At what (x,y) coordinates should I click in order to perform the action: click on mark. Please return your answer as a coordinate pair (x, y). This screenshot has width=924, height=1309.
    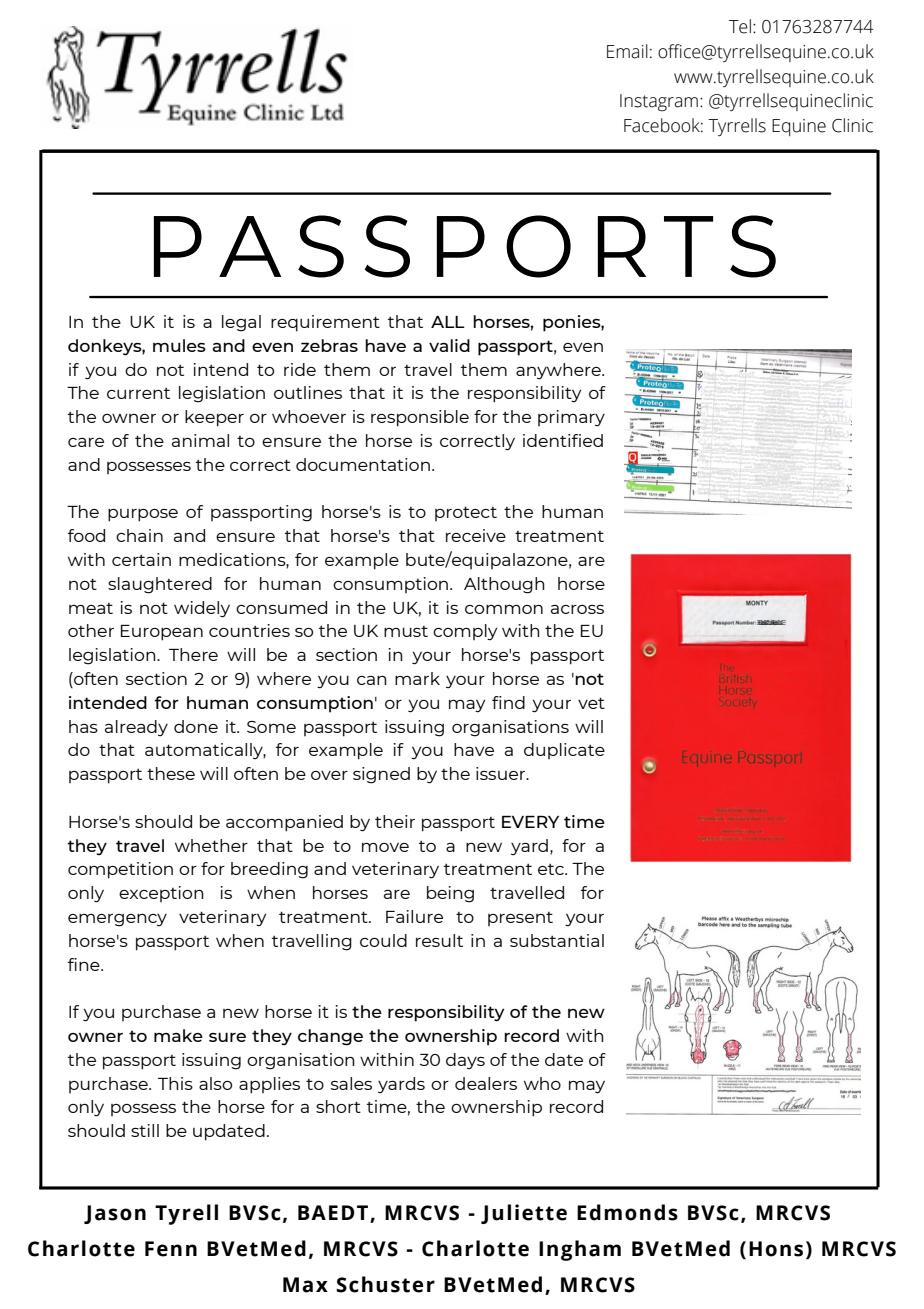
    Looking at the image, I should click on (417, 678).
